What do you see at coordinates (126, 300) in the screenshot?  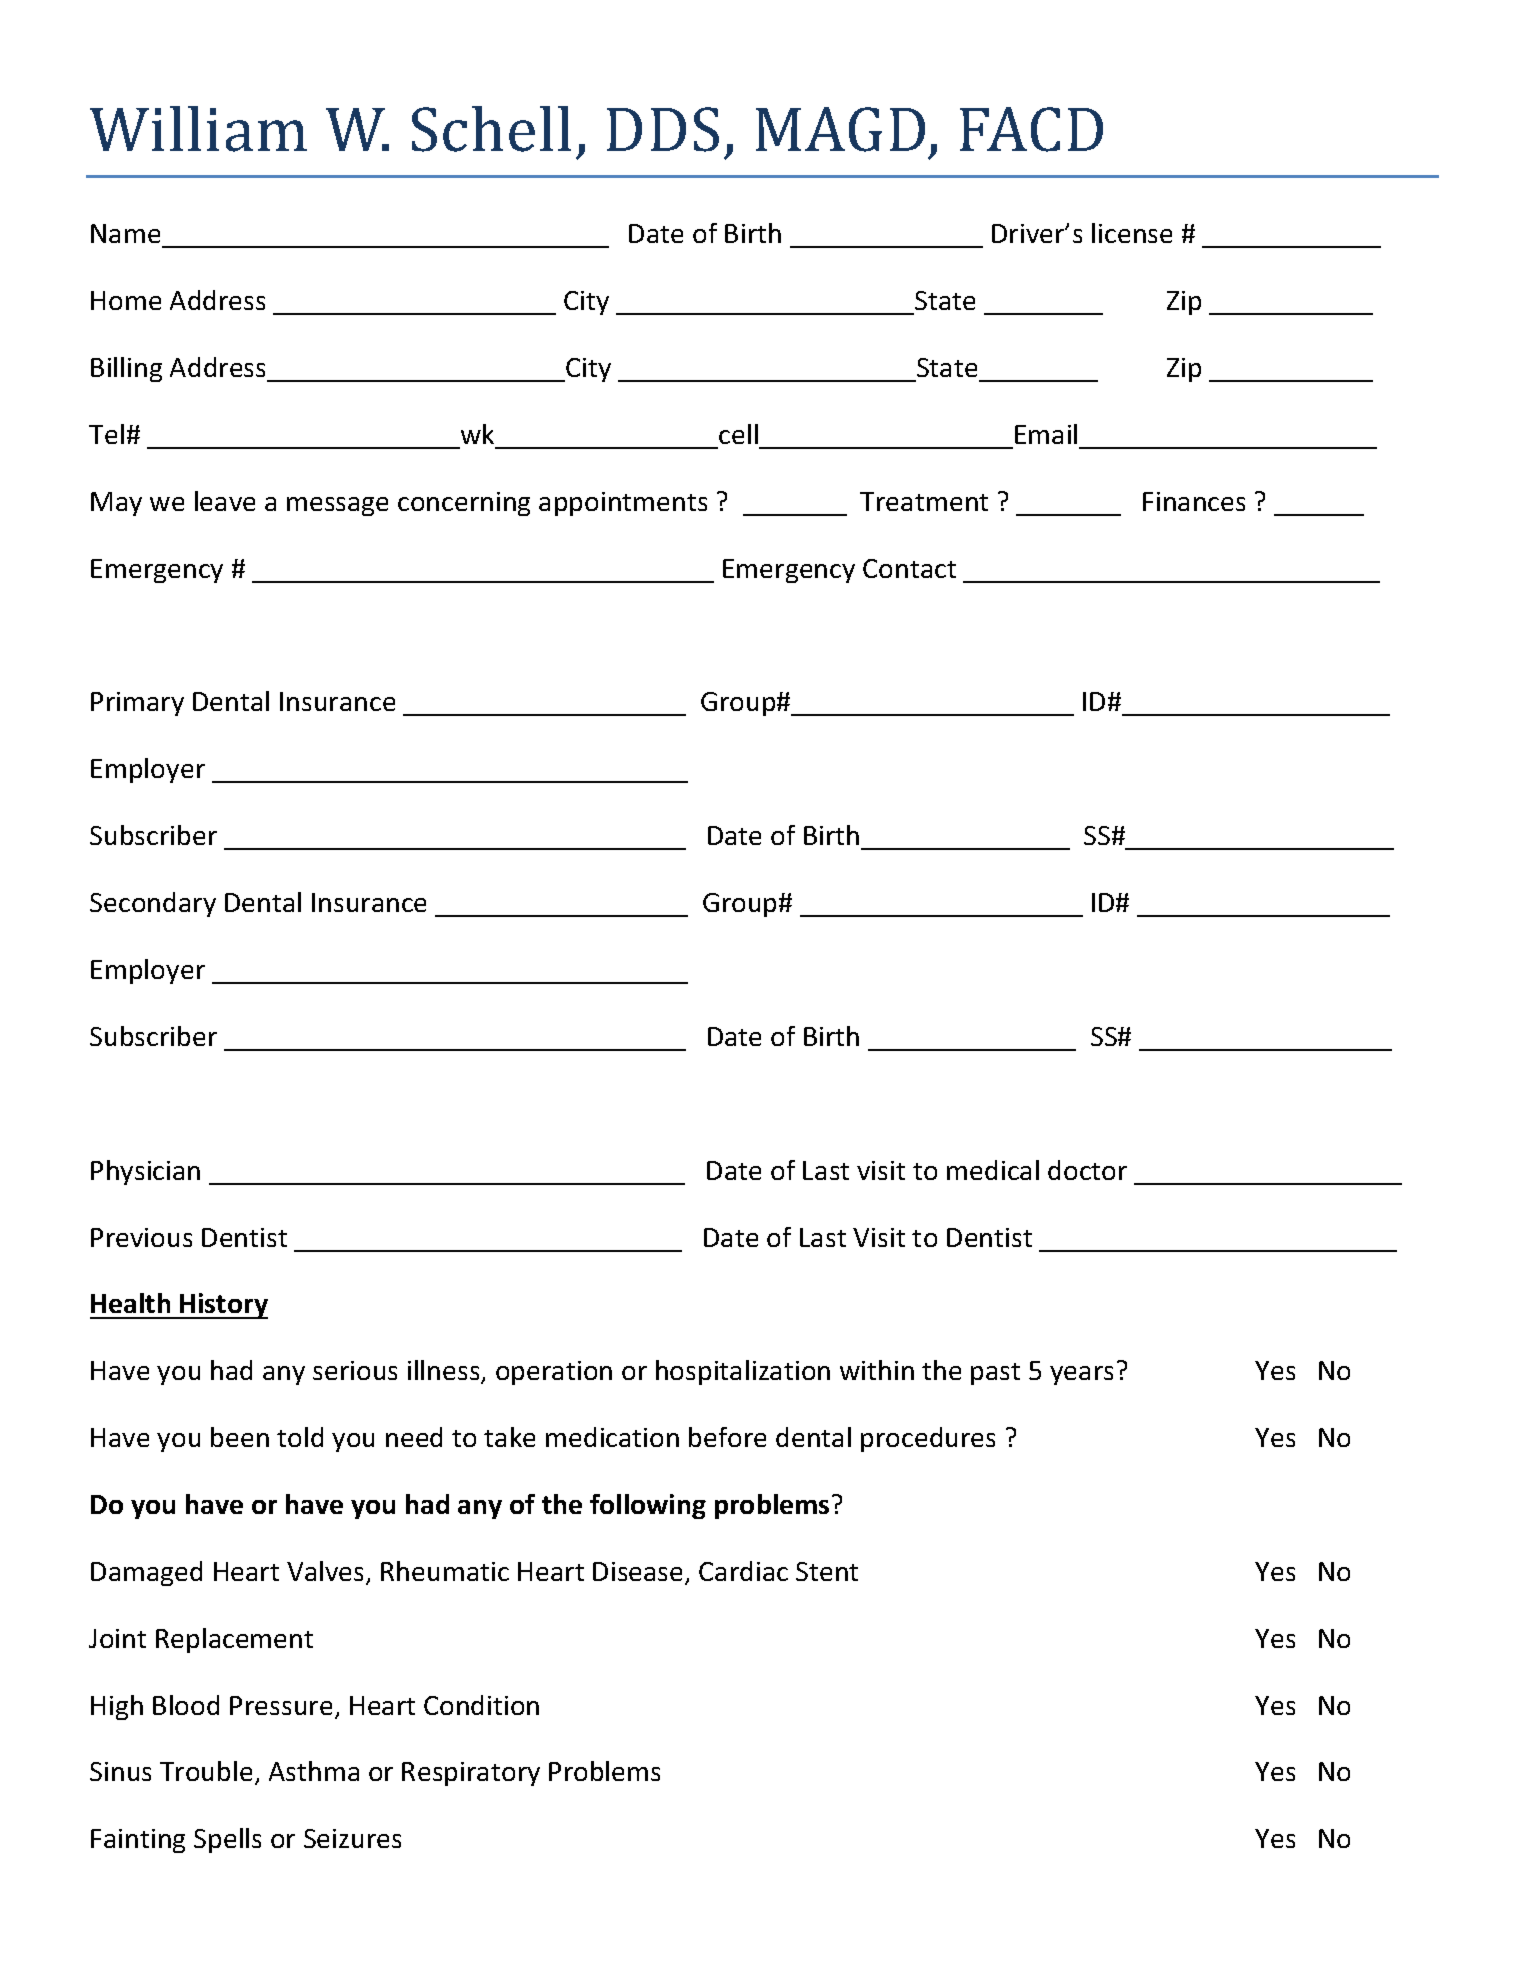 I see `Home` at bounding box center [126, 300].
